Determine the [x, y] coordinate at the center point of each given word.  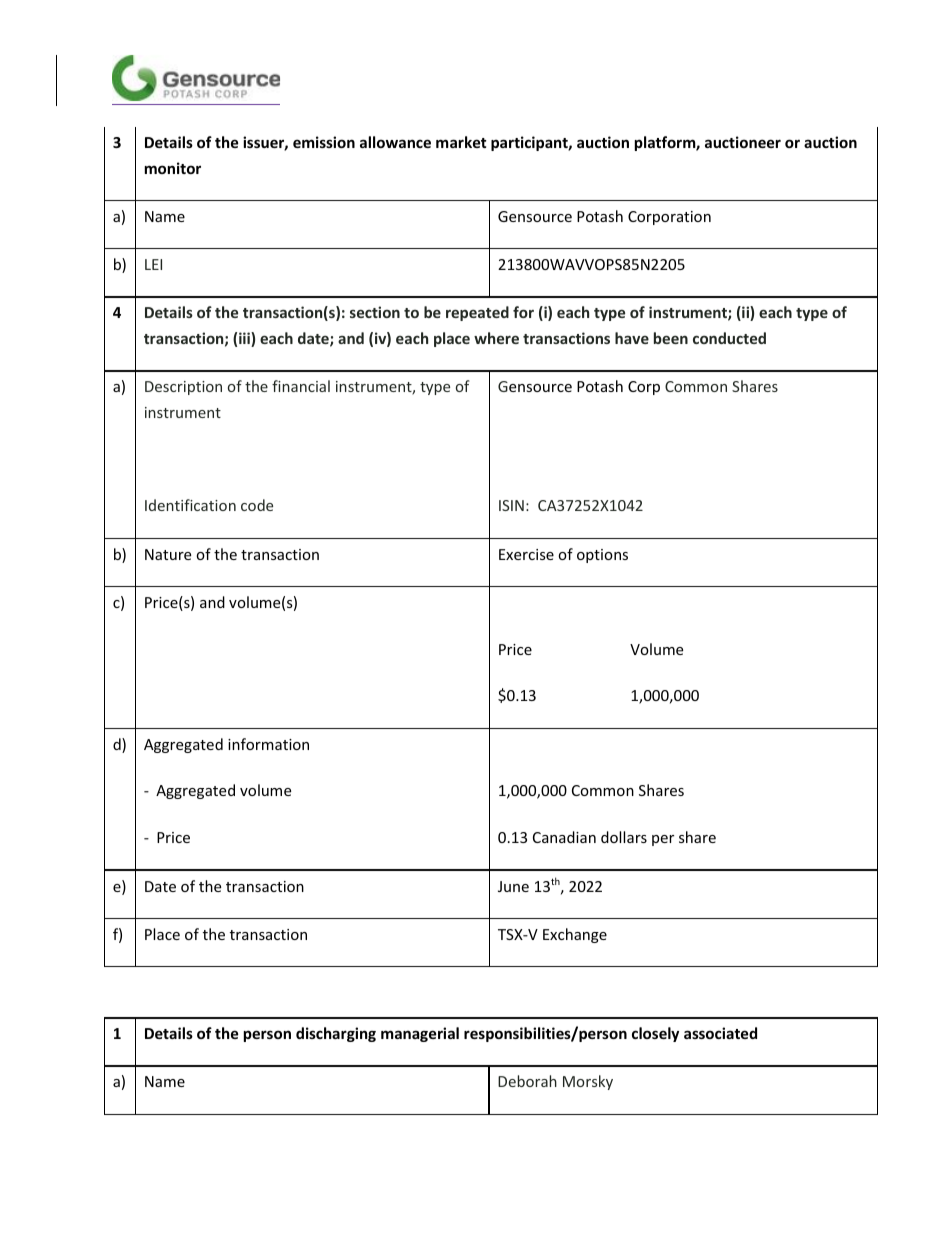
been [671, 338]
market [461, 142]
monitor [173, 168]
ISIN [511, 505]
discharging [336, 1034]
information [268, 744]
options [602, 556]
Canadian [564, 837]
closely [655, 1034]
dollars [624, 837]
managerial [420, 1034]
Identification [190, 505]
